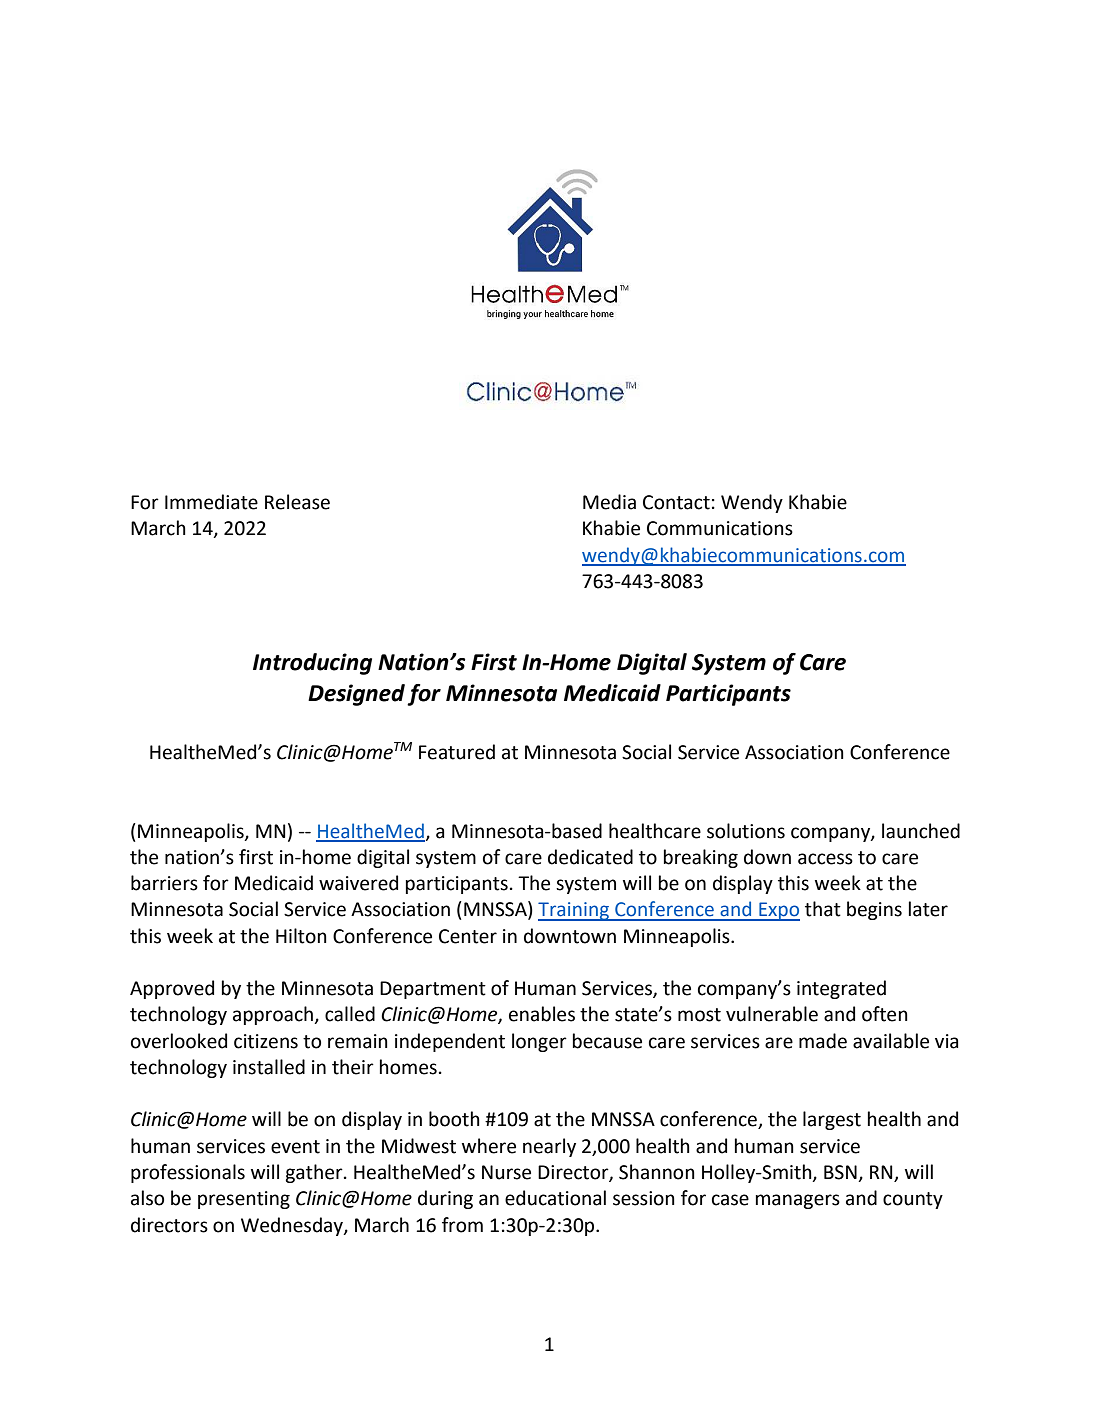  Describe the element at coordinates (297, 502) in the image. I see `Release` at that location.
